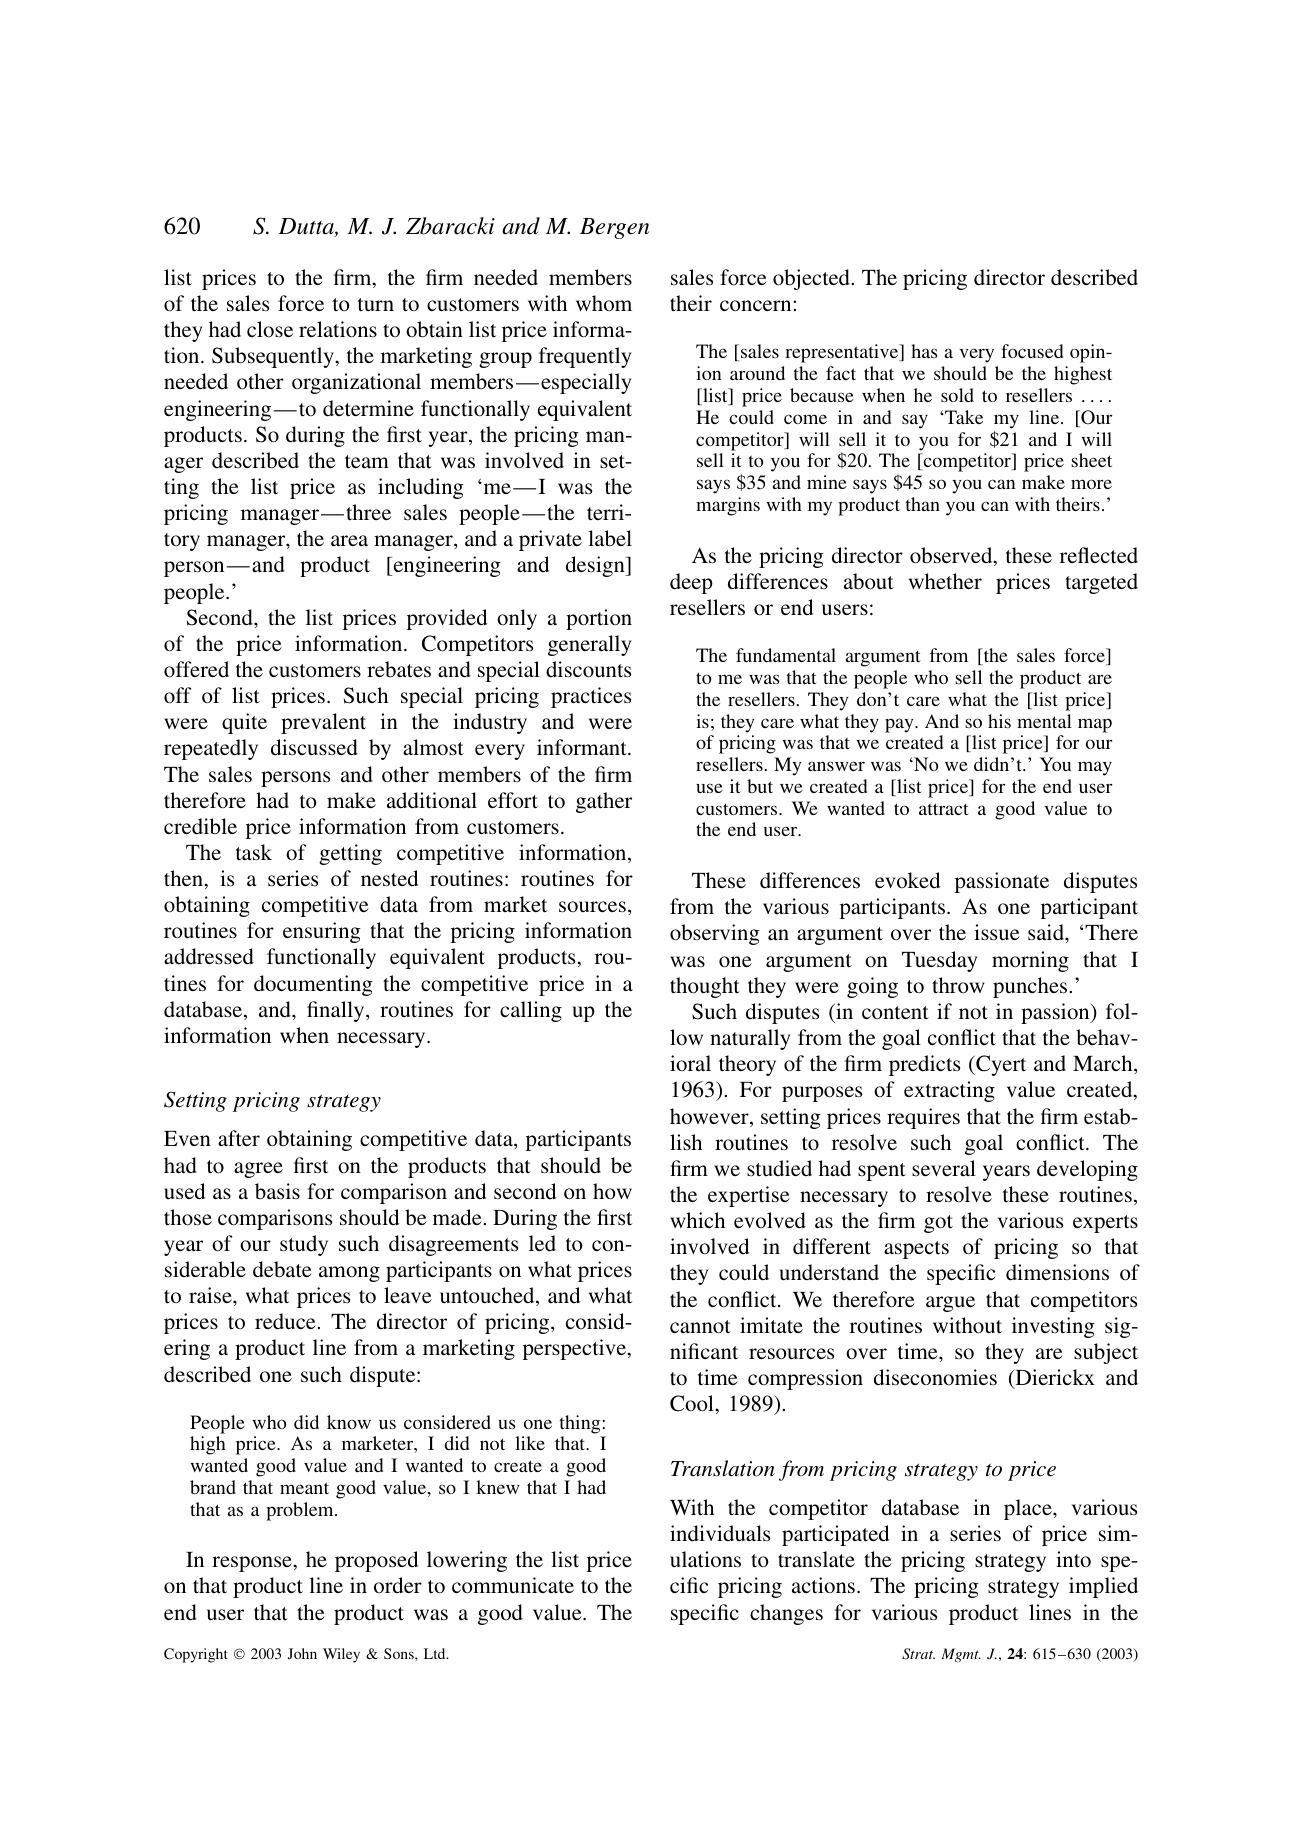  Describe the element at coordinates (997, 932) in the screenshot. I see `issue` at that location.
